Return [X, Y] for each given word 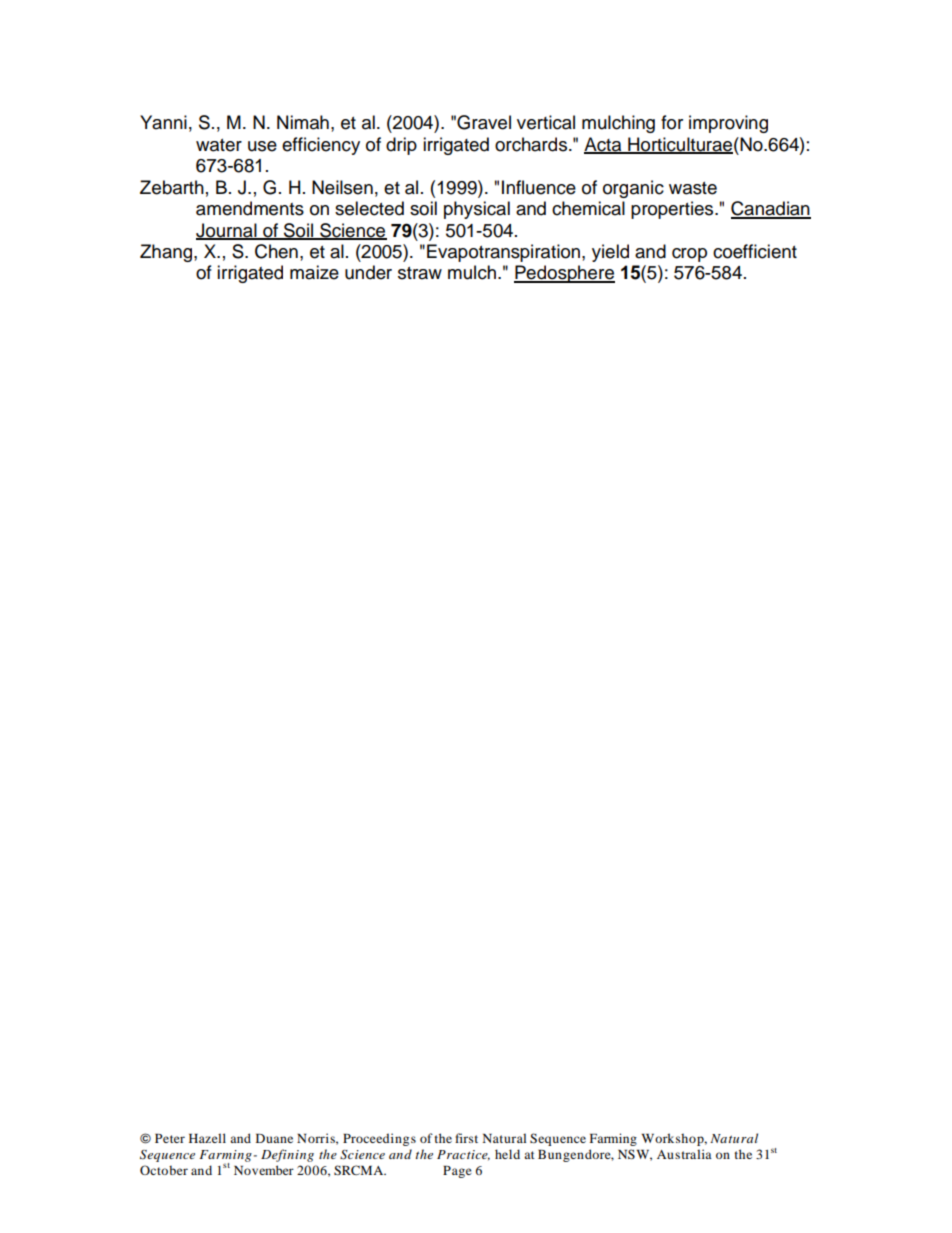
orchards [531, 144]
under [368, 272]
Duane [274, 1138]
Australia [684, 1154]
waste [693, 188]
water [219, 145]
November [264, 1170]
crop [689, 255]
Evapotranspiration [505, 253]
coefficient [755, 251]
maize [314, 272]
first [466, 1138]
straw [420, 273]
